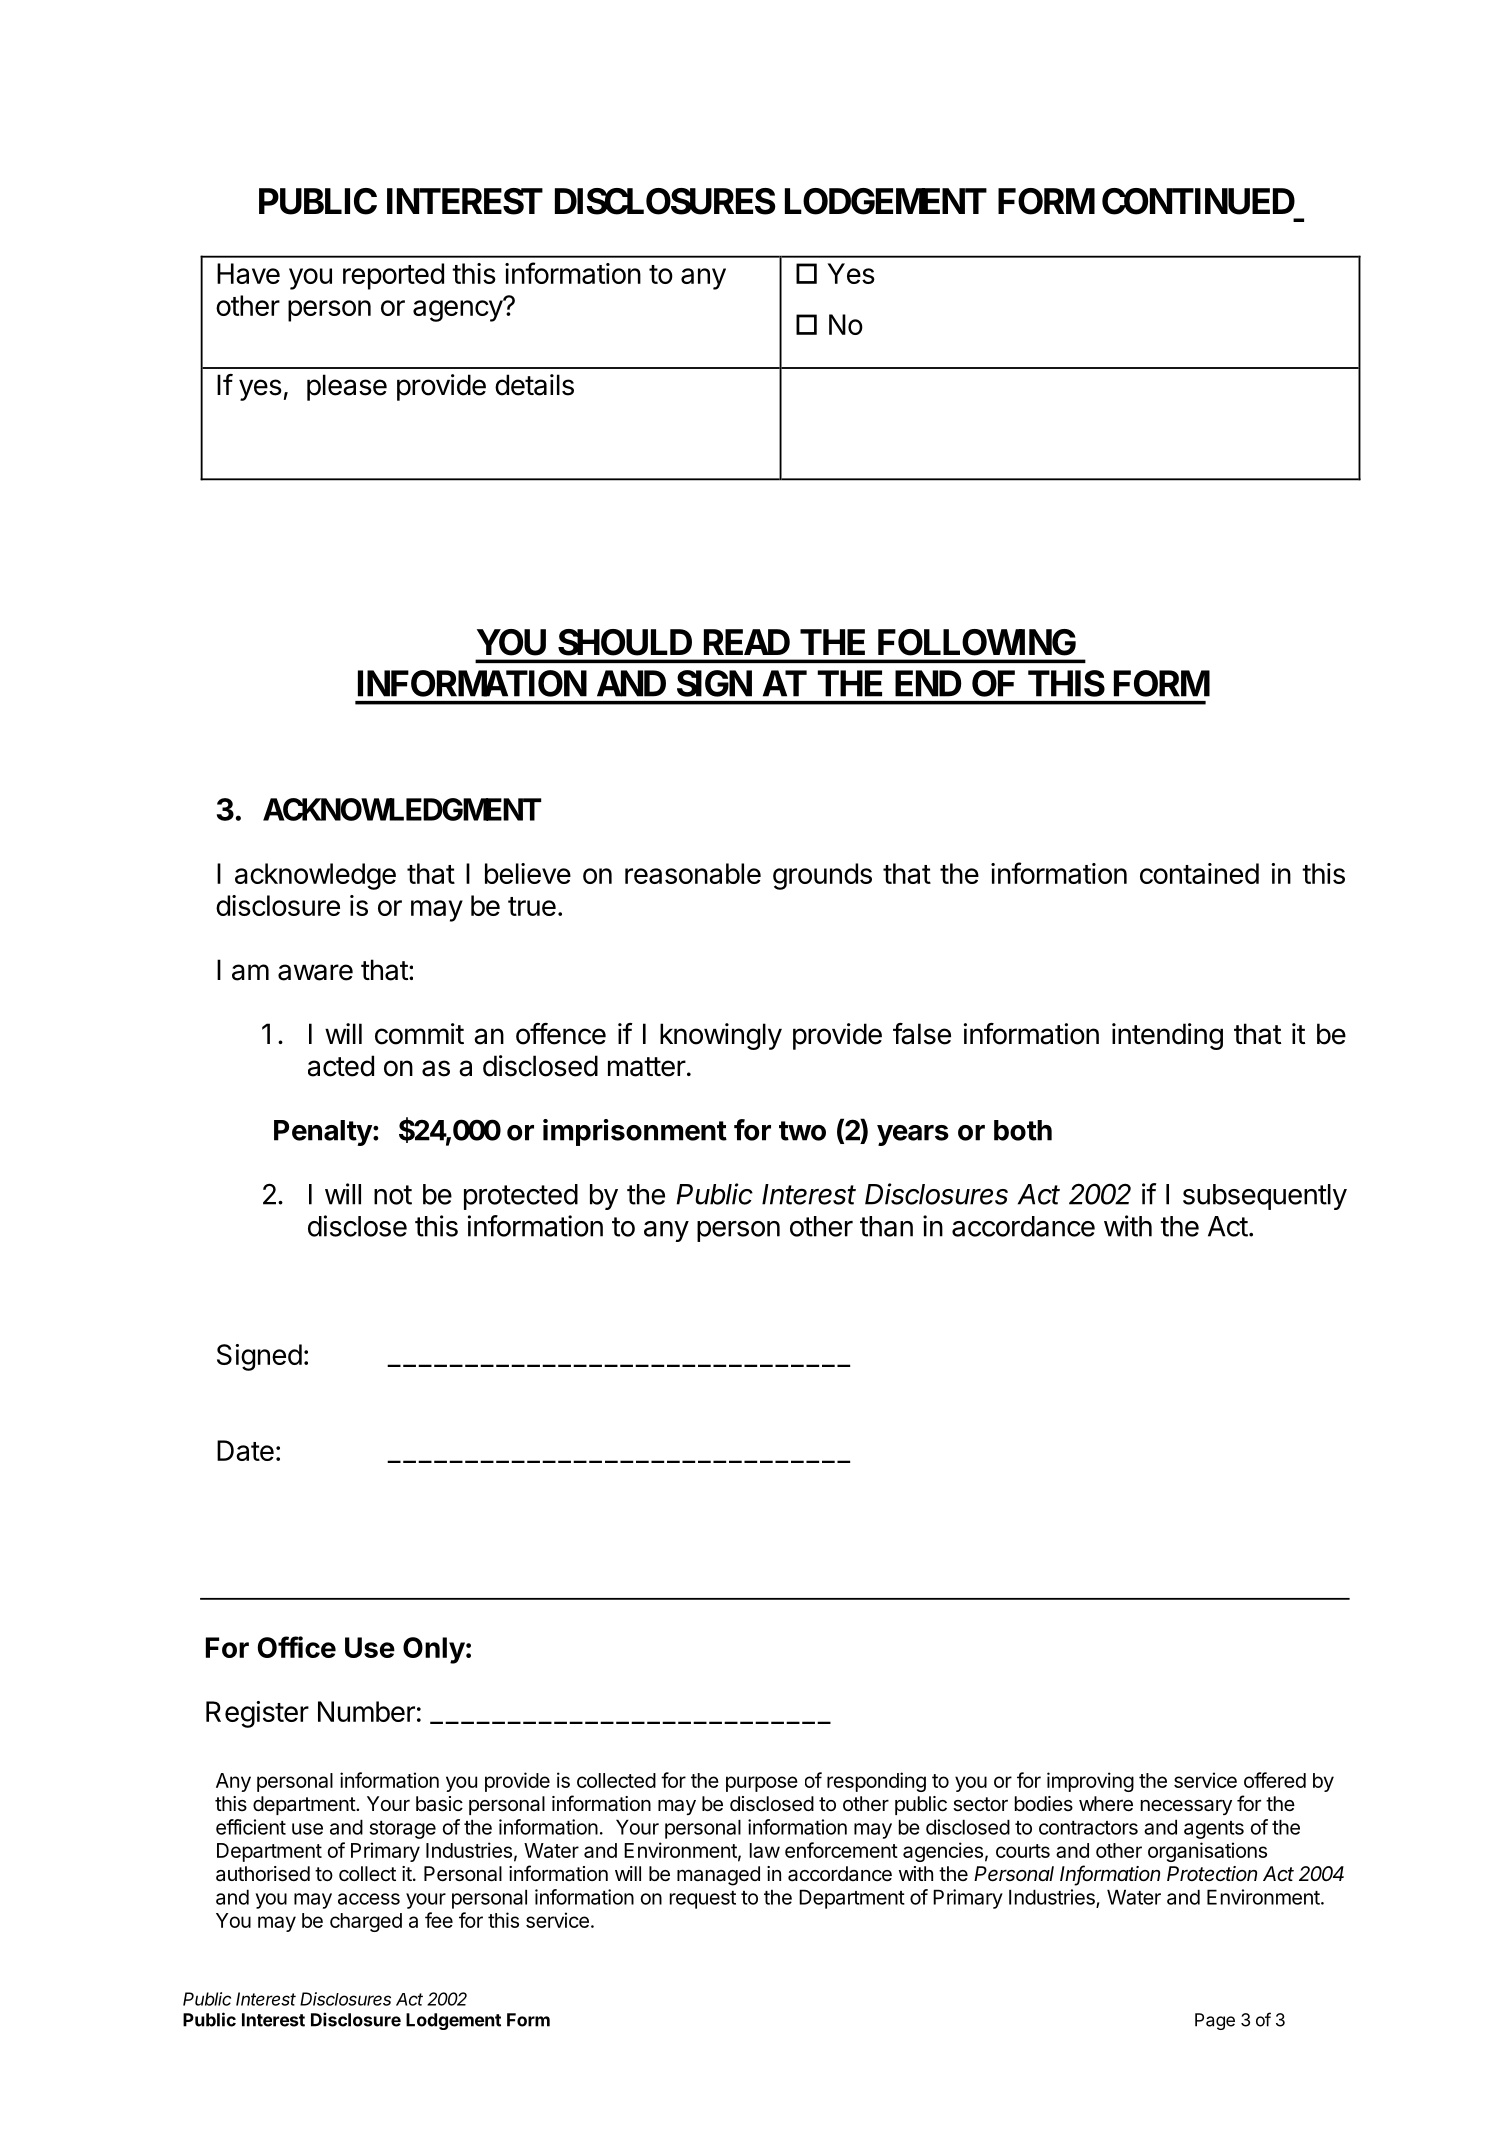  I want to click on subsequently, so click(1265, 1197).
